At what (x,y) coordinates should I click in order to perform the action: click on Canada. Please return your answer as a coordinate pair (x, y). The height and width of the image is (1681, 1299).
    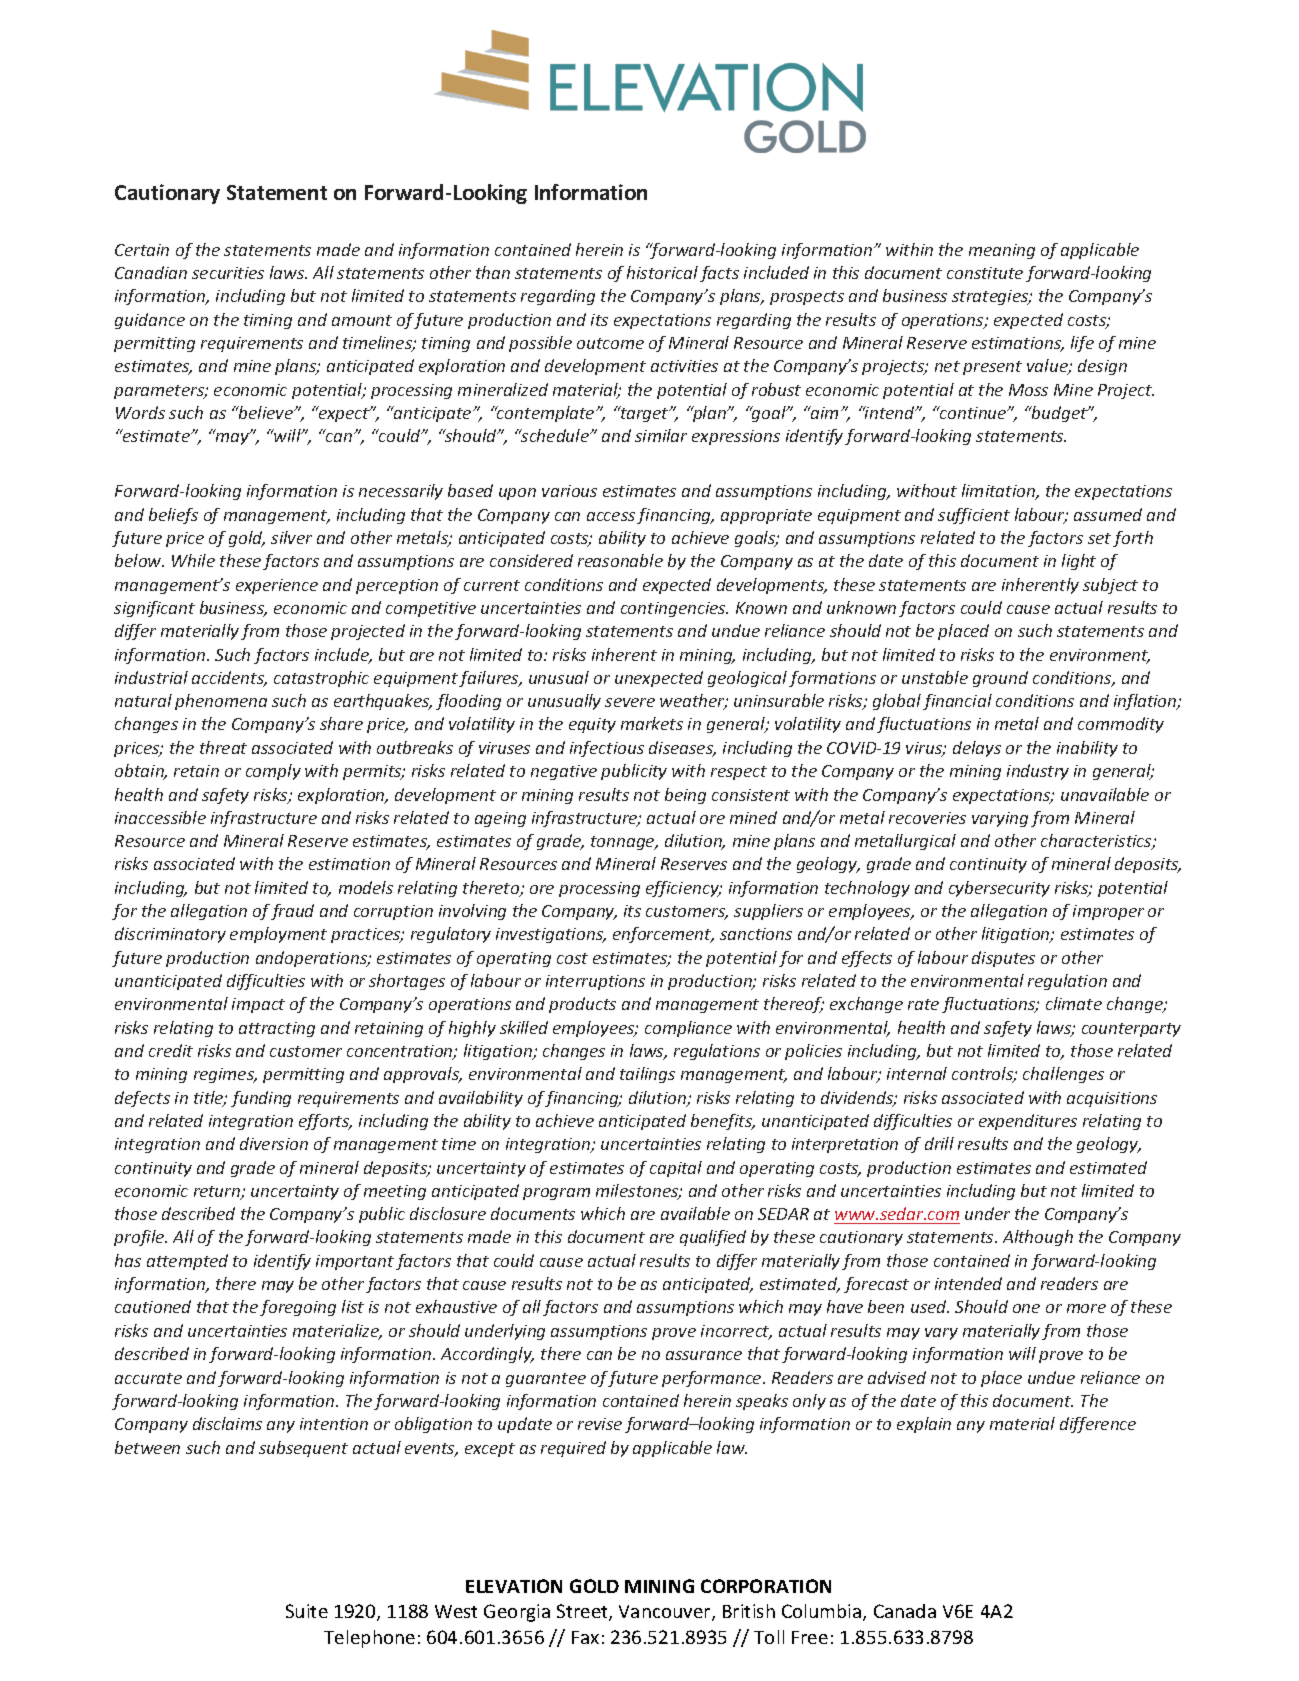
    Looking at the image, I should click on (905, 1611).
